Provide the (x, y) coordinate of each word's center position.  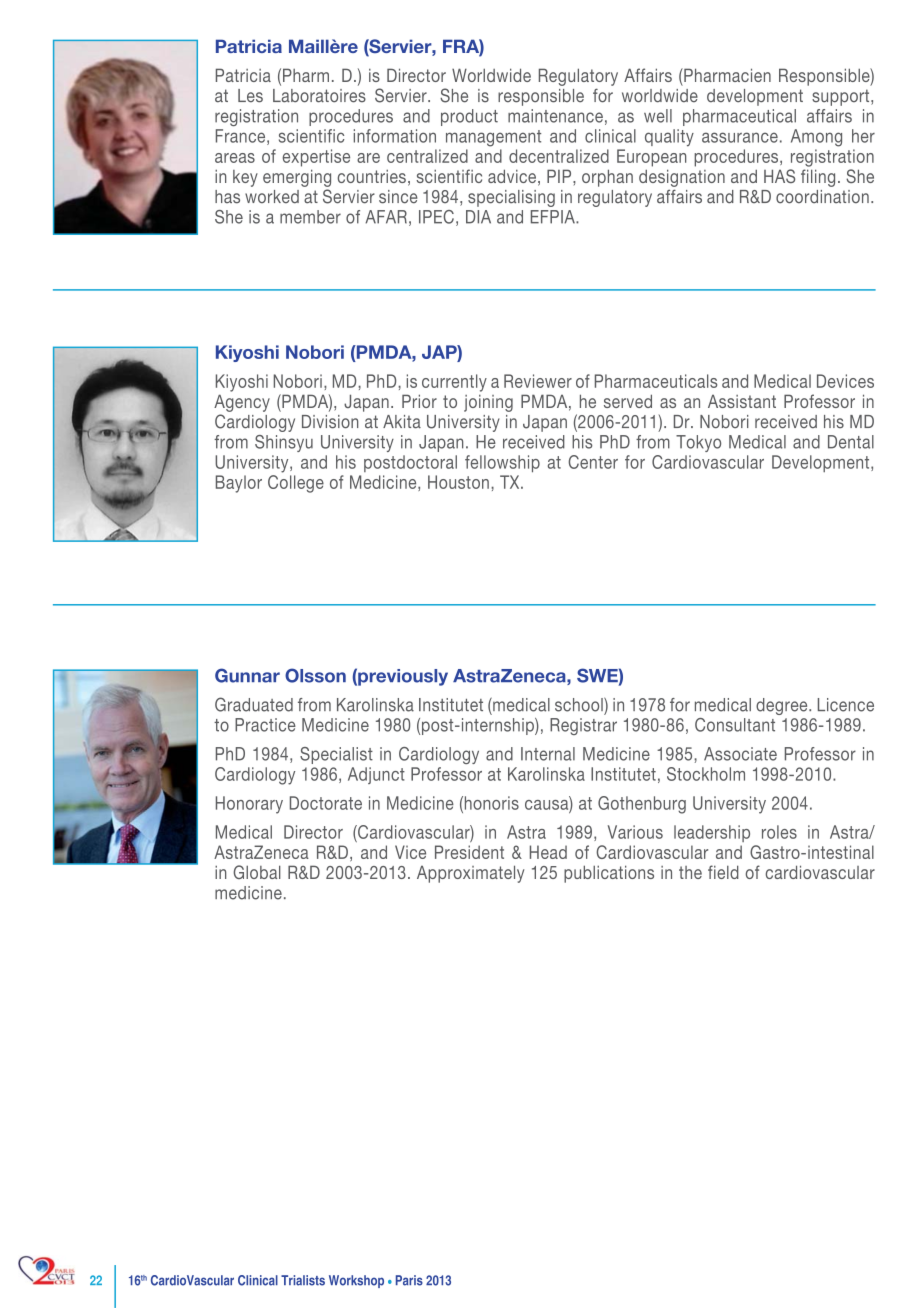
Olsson (315, 675)
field (723, 872)
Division (330, 422)
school (580, 704)
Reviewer (538, 381)
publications (609, 874)
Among (816, 138)
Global (257, 872)
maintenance (555, 116)
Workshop (356, 1281)
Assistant (742, 401)
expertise (316, 158)
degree (783, 706)
